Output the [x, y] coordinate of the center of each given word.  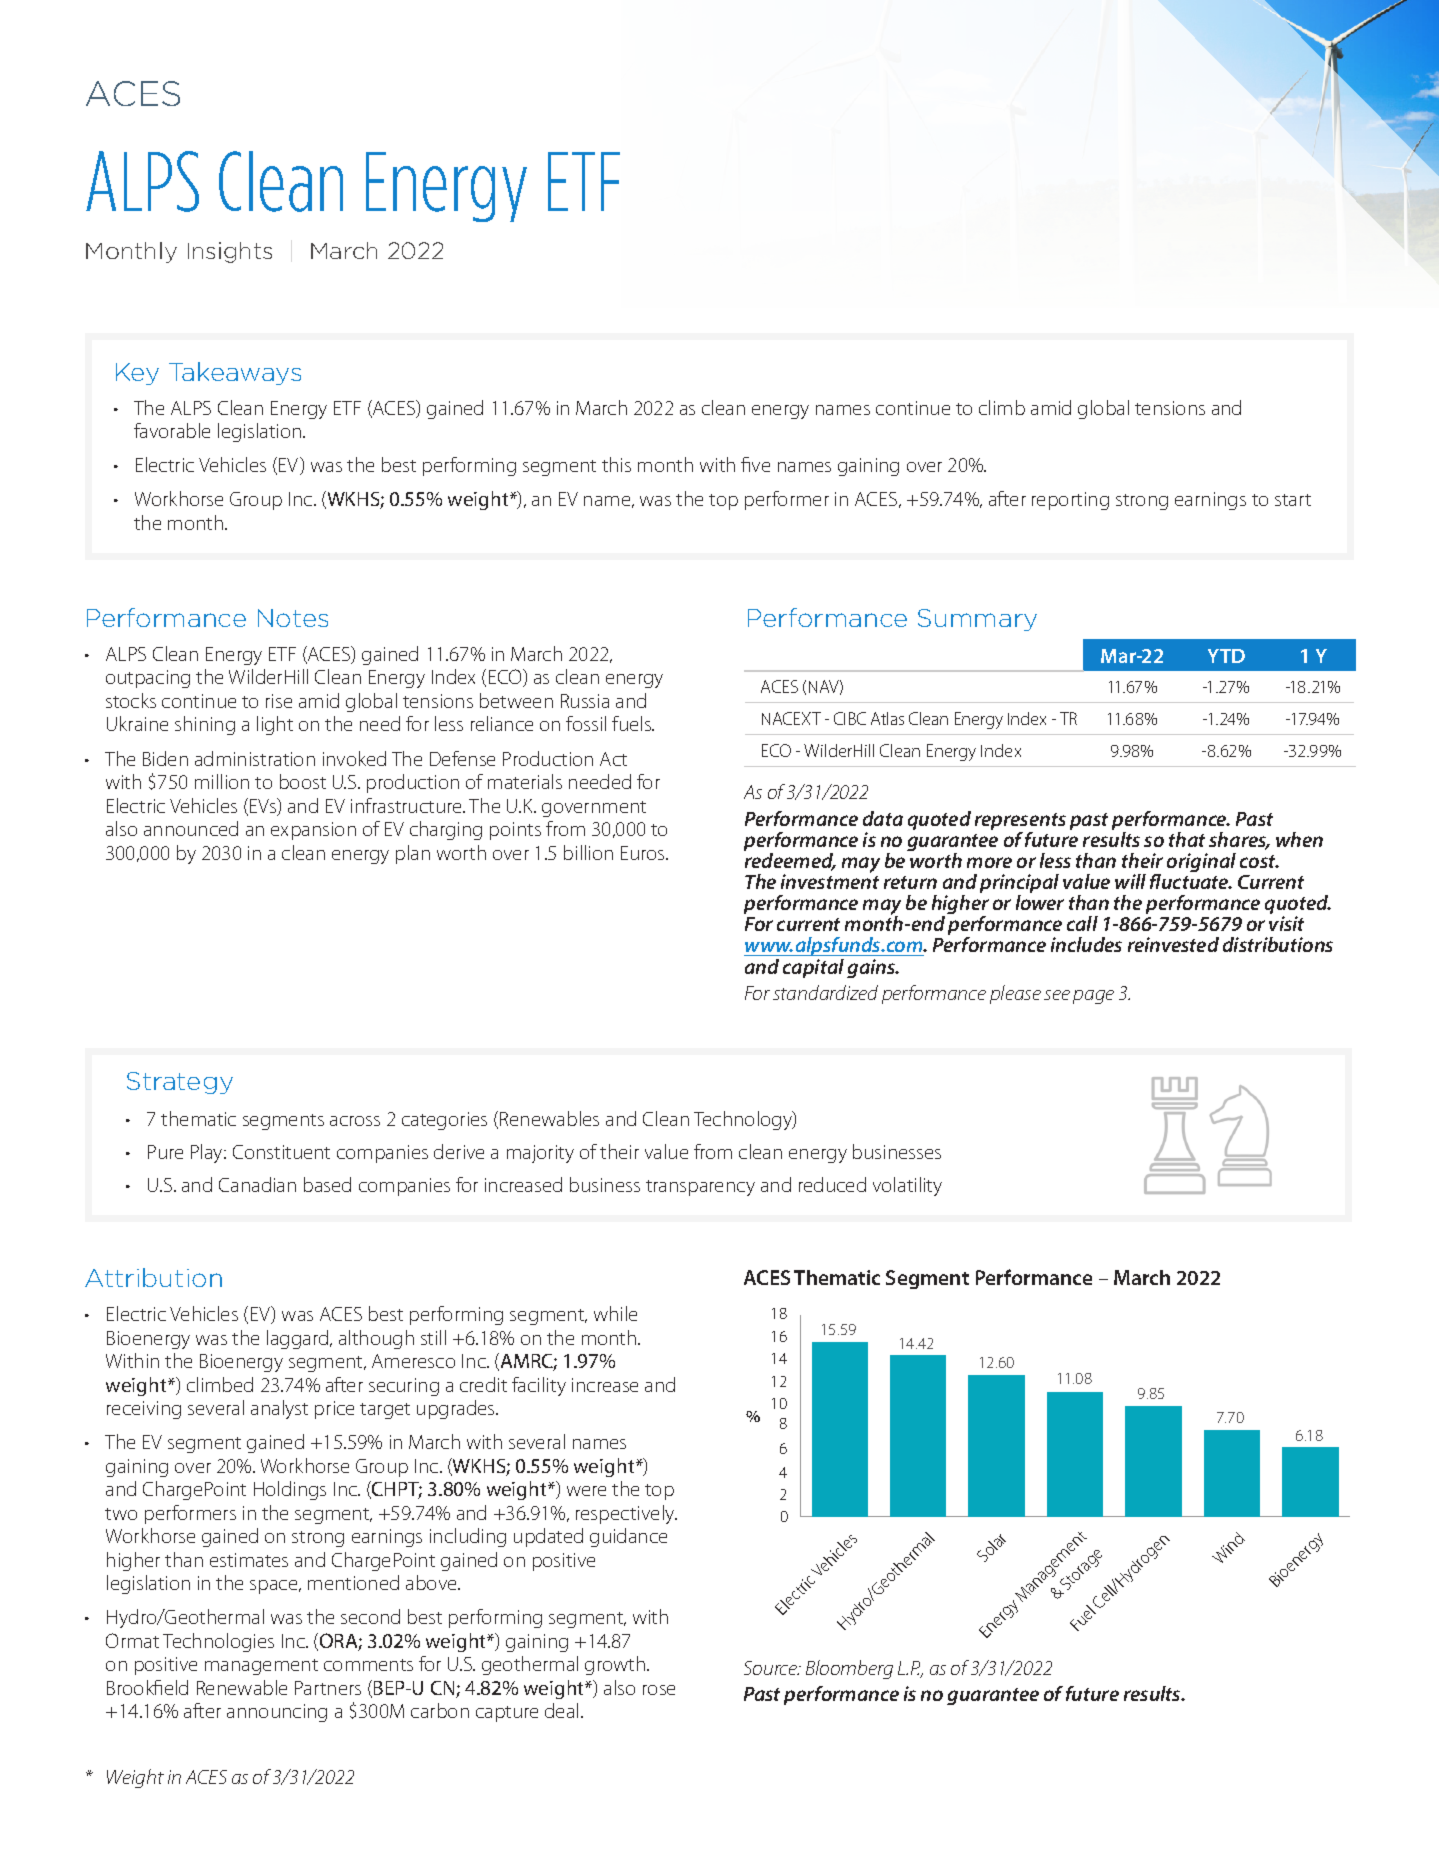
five [755, 464]
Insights [230, 252]
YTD [1226, 656]
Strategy [180, 1083]
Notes [293, 618]
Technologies [218, 1642]
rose [659, 1690]
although [376, 1339]
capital [813, 968]
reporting [1070, 501]
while [615, 1313]
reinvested [1173, 944]
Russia [585, 701]
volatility [907, 1186]
